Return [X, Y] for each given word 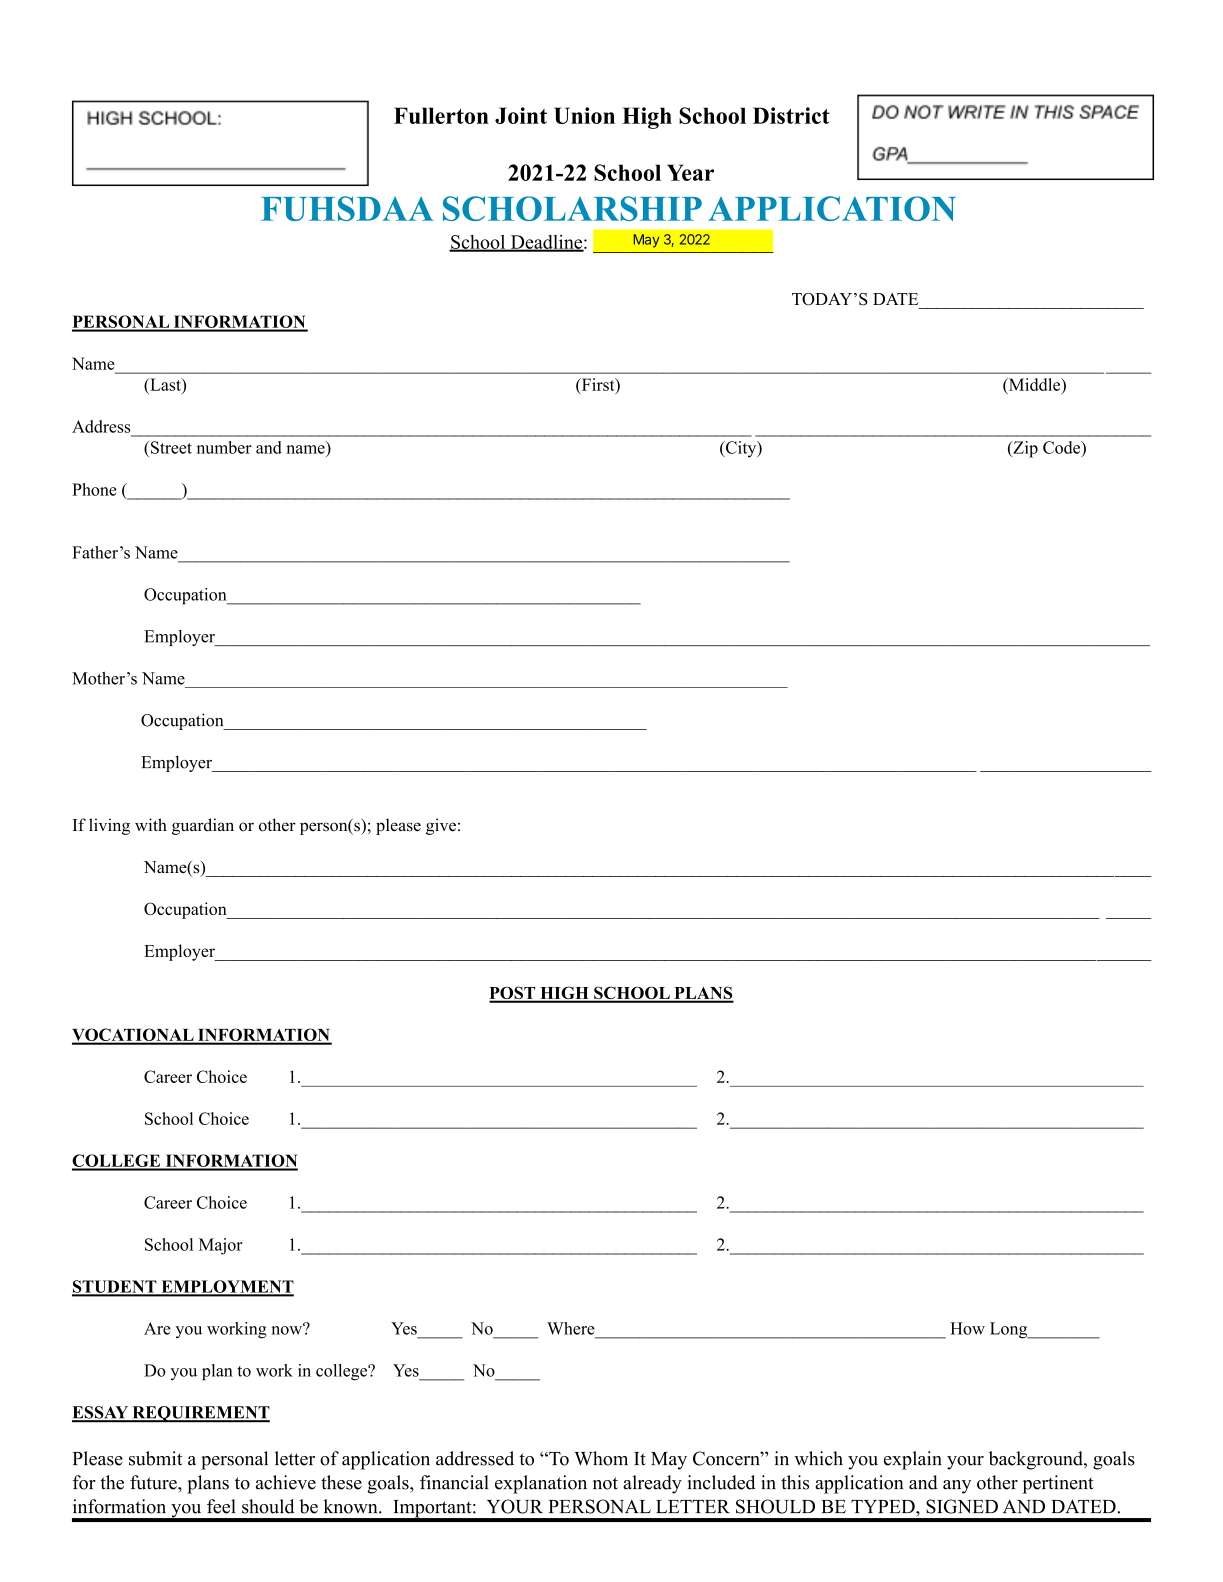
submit [155, 1458]
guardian [203, 826]
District [791, 115]
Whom [601, 1458]
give [441, 826]
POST [513, 994]
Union [584, 115]
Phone [94, 489]
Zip [1024, 449]
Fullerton [441, 115]
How [967, 1328]
